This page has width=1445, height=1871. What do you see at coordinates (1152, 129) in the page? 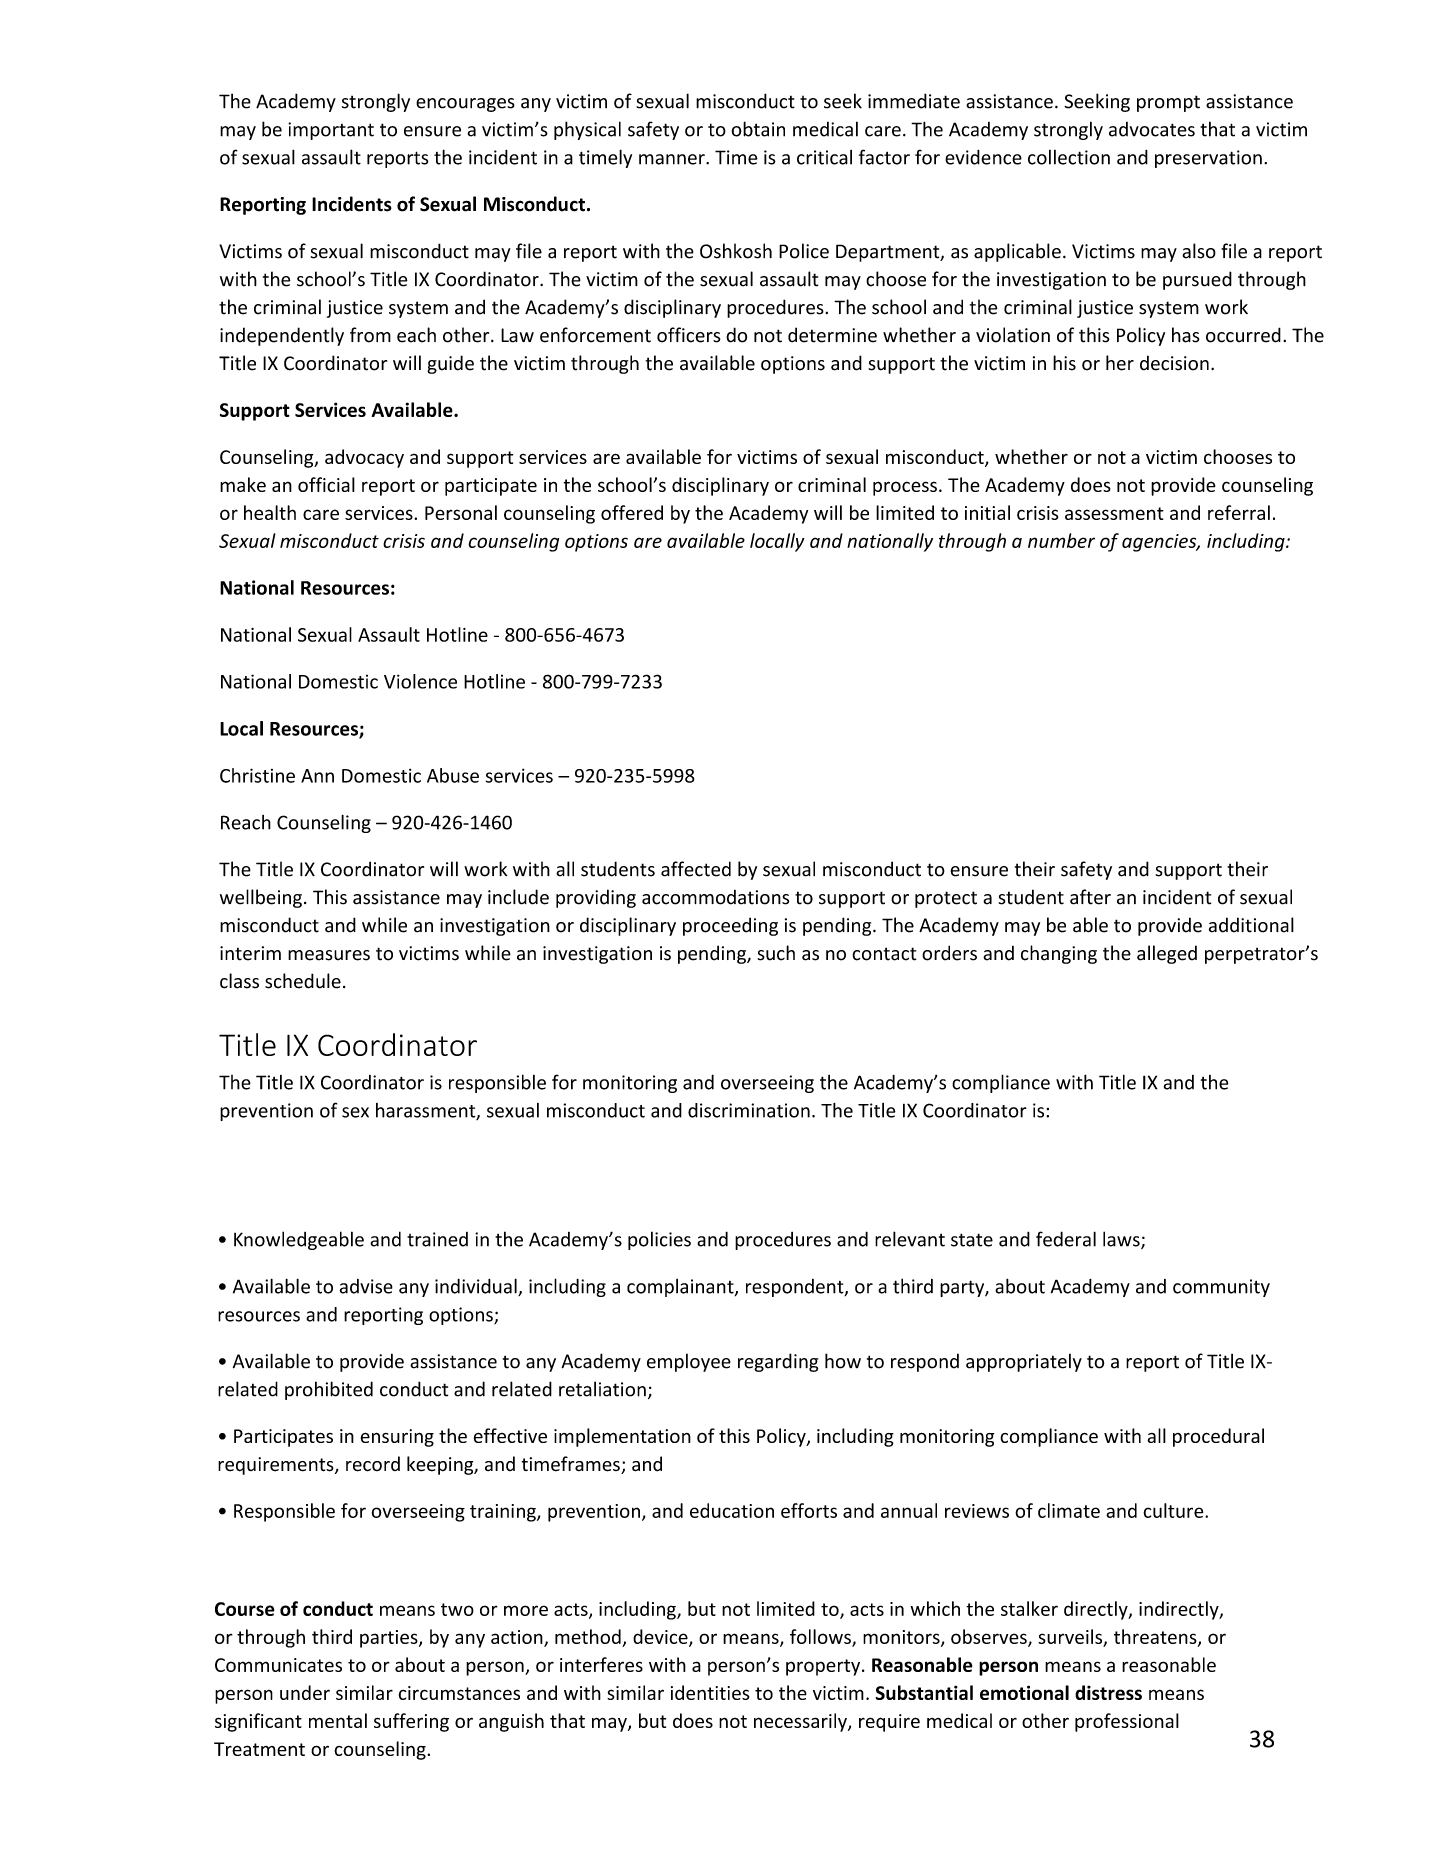
I see `advocates` at bounding box center [1152, 129].
